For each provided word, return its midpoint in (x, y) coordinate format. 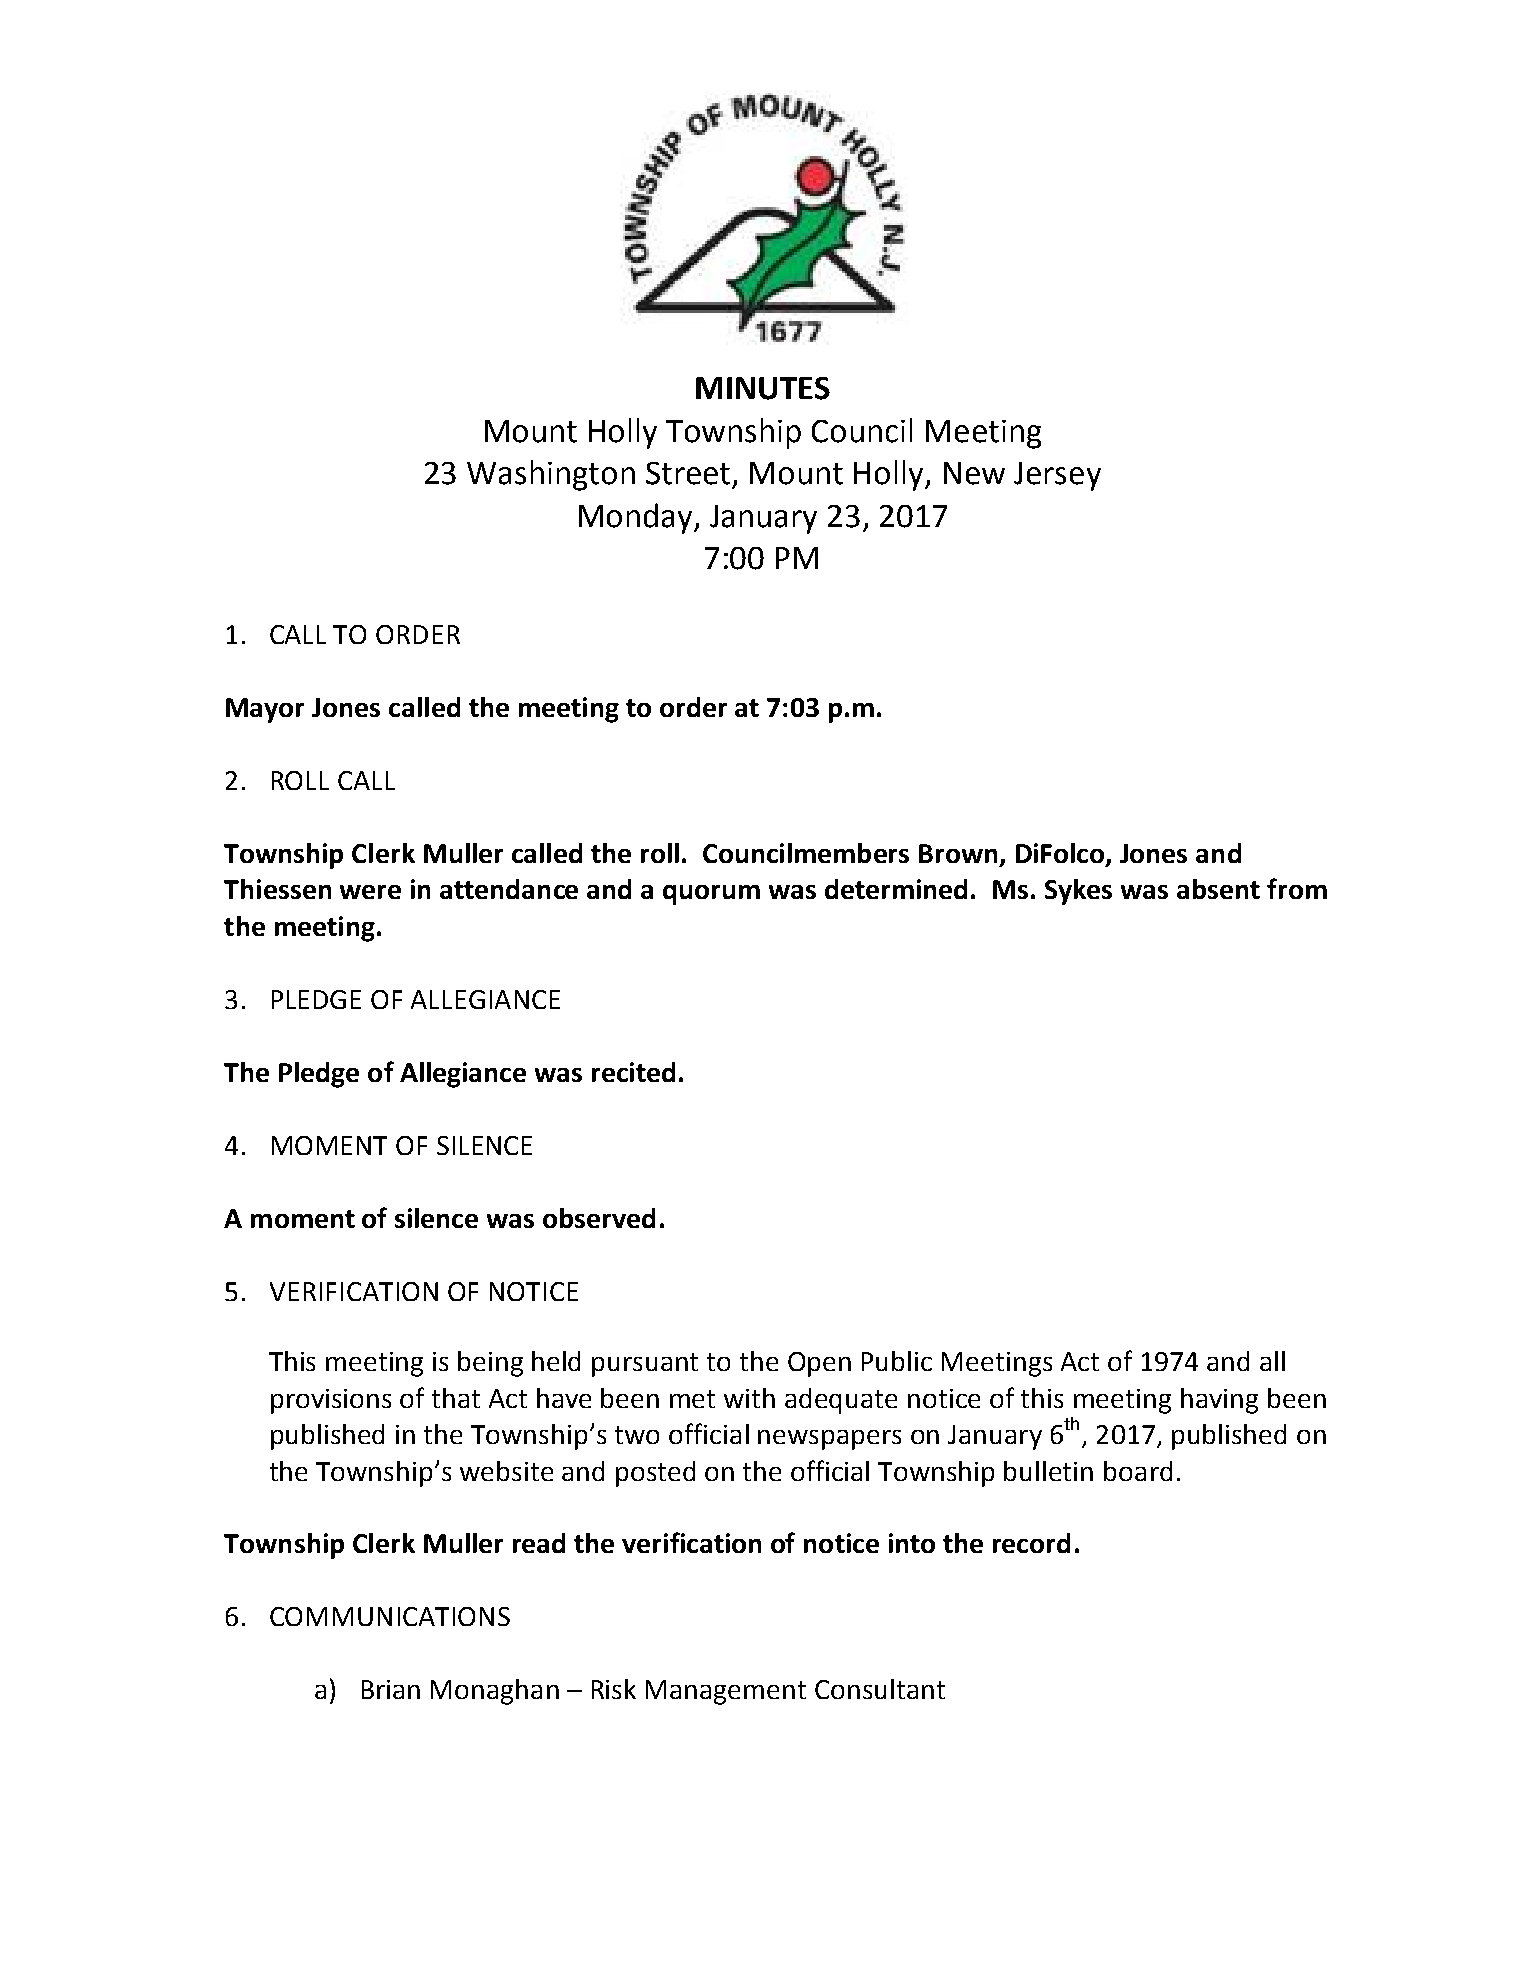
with (749, 1398)
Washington (551, 475)
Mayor (265, 710)
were (370, 892)
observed (599, 1218)
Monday (637, 518)
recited (633, 1072)
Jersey (1057, 476)
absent (1218, 889)
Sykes (1078, 892)
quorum (711, 895)
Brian (391, 1689)
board (1138, 1471)
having (1219, 1401)
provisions (331, 1401)
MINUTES (763, 388)
